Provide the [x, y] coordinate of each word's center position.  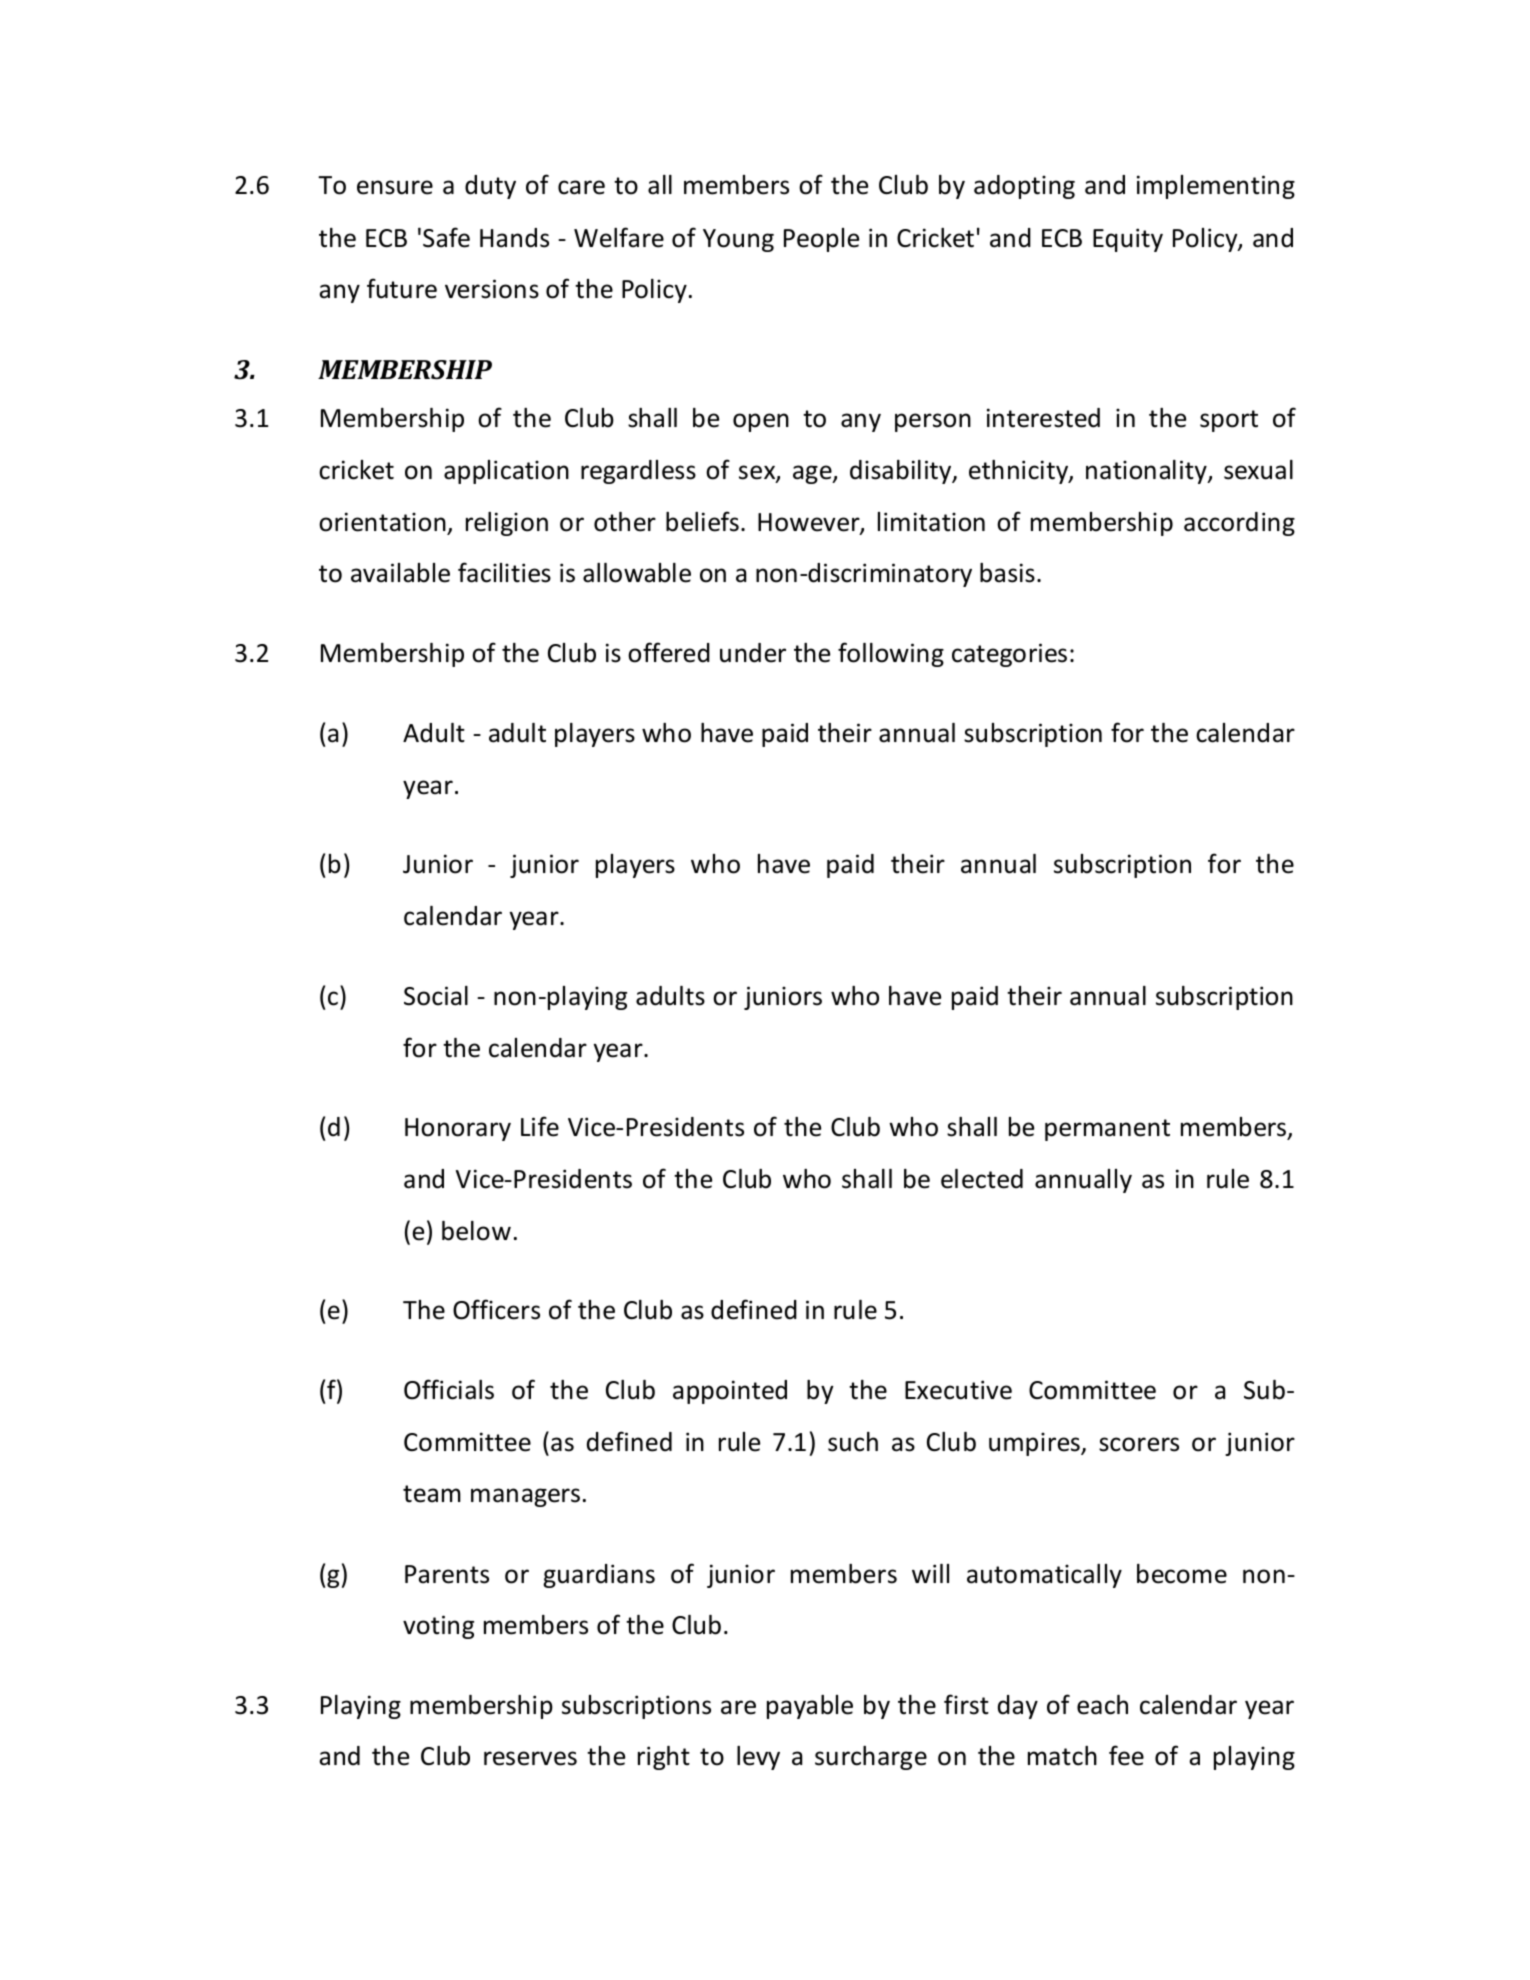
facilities [504, 572]
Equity [1128, 240]
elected [982, 1179]
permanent [1107, 1130]
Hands [514, 238]
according [1239, 524]
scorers [1139, 1444]
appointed [730, 1392]
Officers [496, 1309]
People [821, 240]
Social [436, 996]
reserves [530, 1758]
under [753, 653]
